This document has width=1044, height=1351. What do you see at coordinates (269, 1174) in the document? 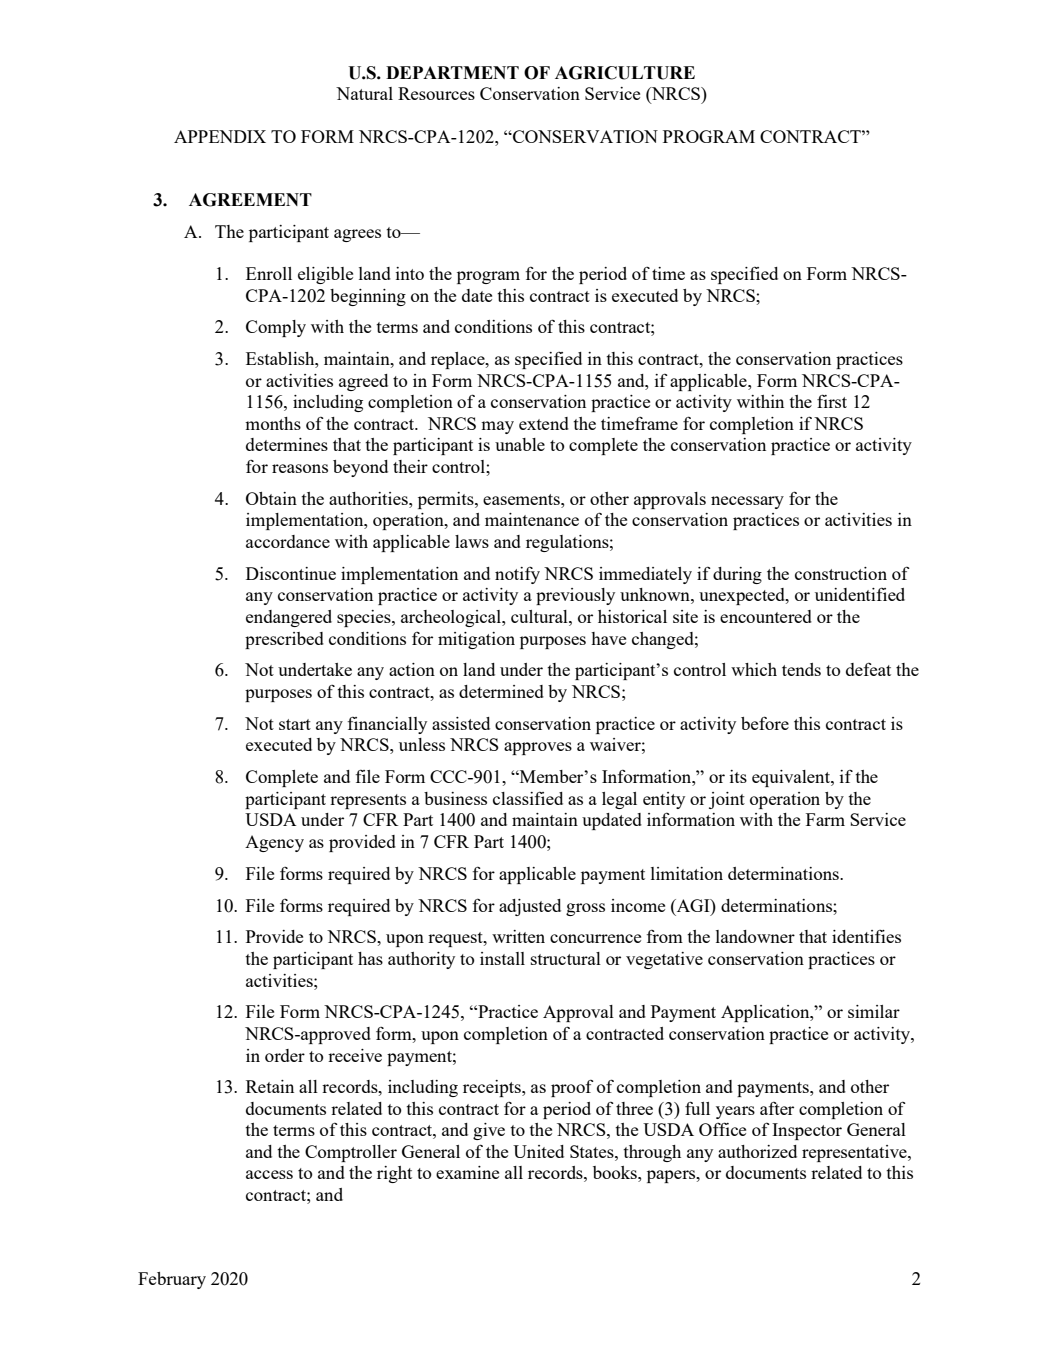
I see `access` at bounding box center [269, 1174].
